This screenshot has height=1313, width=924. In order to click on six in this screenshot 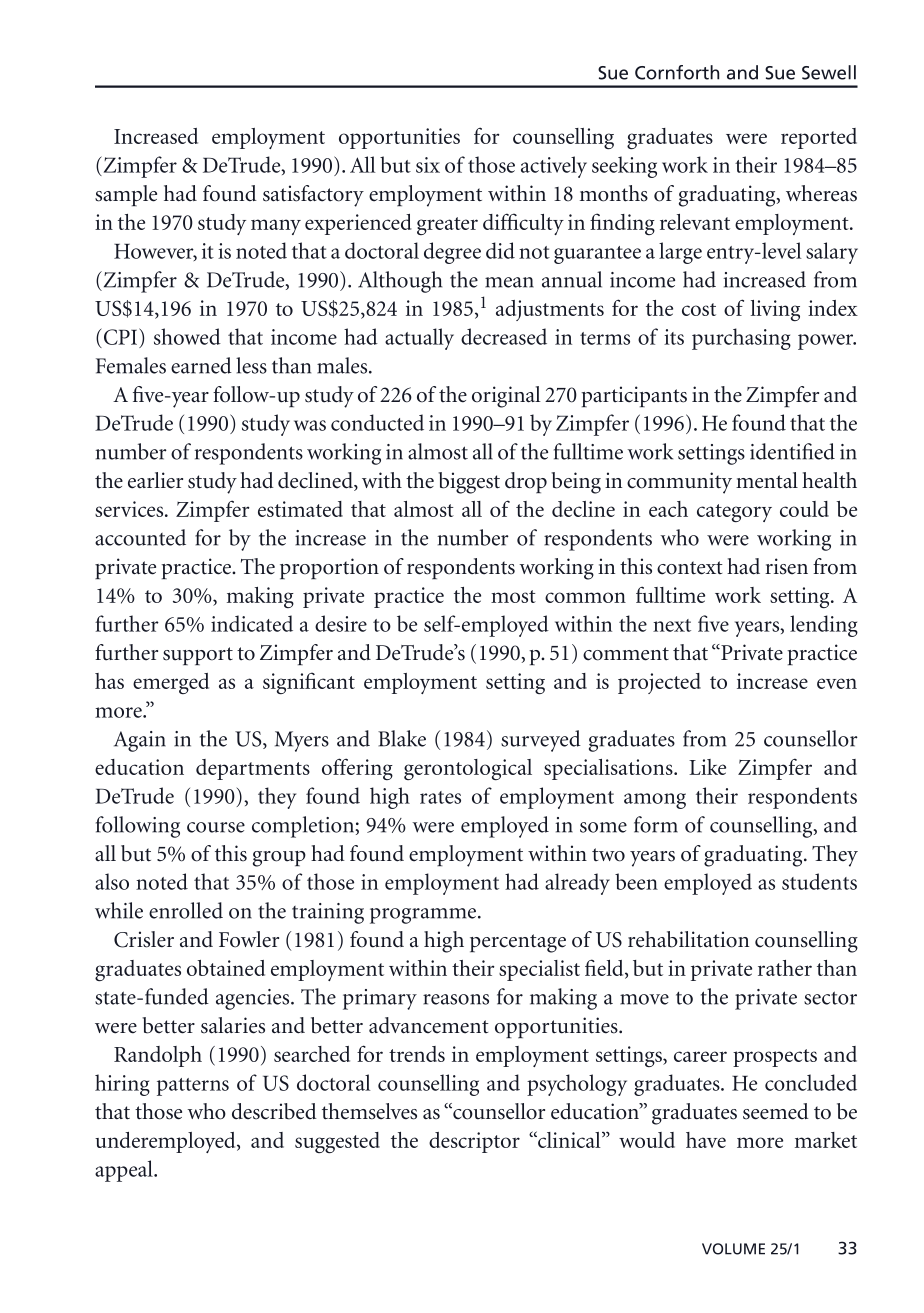, I will do `click(428, 165)`.
